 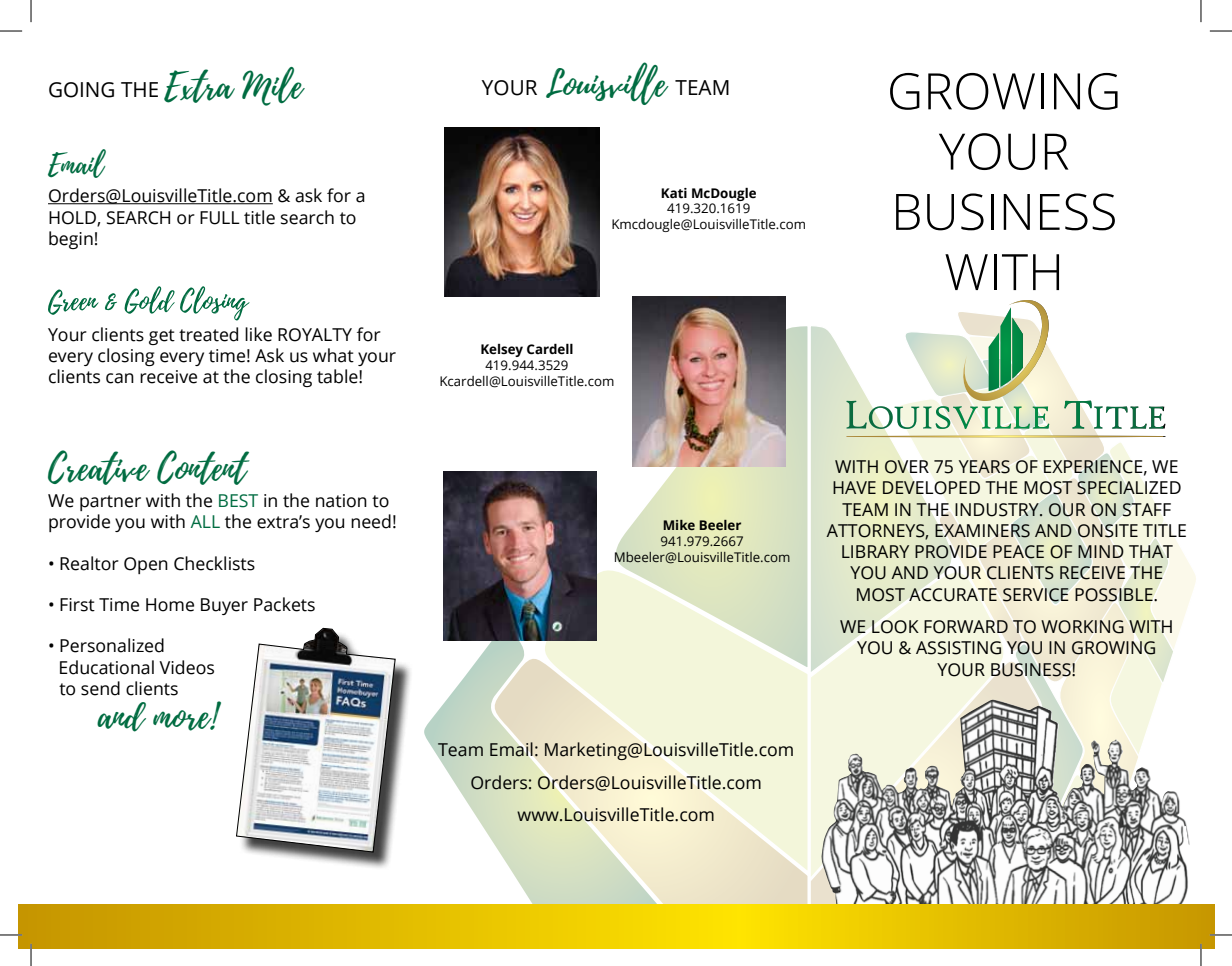 I want to click on Videos, so click(x=186, y=667).
